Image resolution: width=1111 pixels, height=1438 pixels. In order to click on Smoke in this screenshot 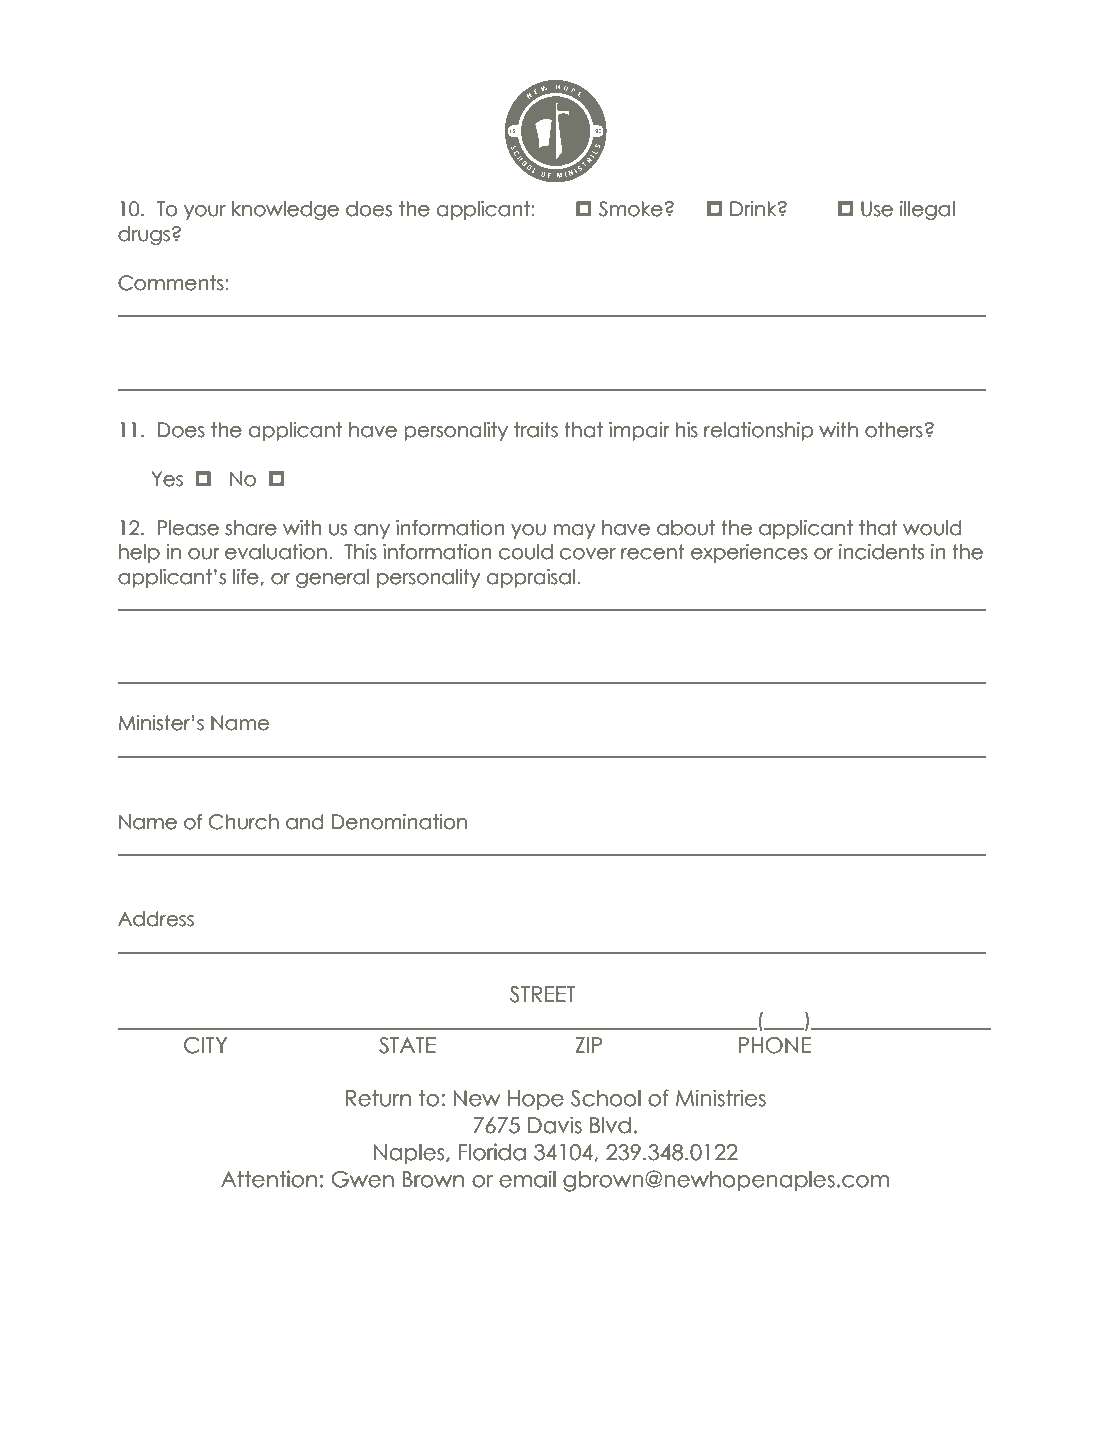, I will do `click(631, 209)`.
